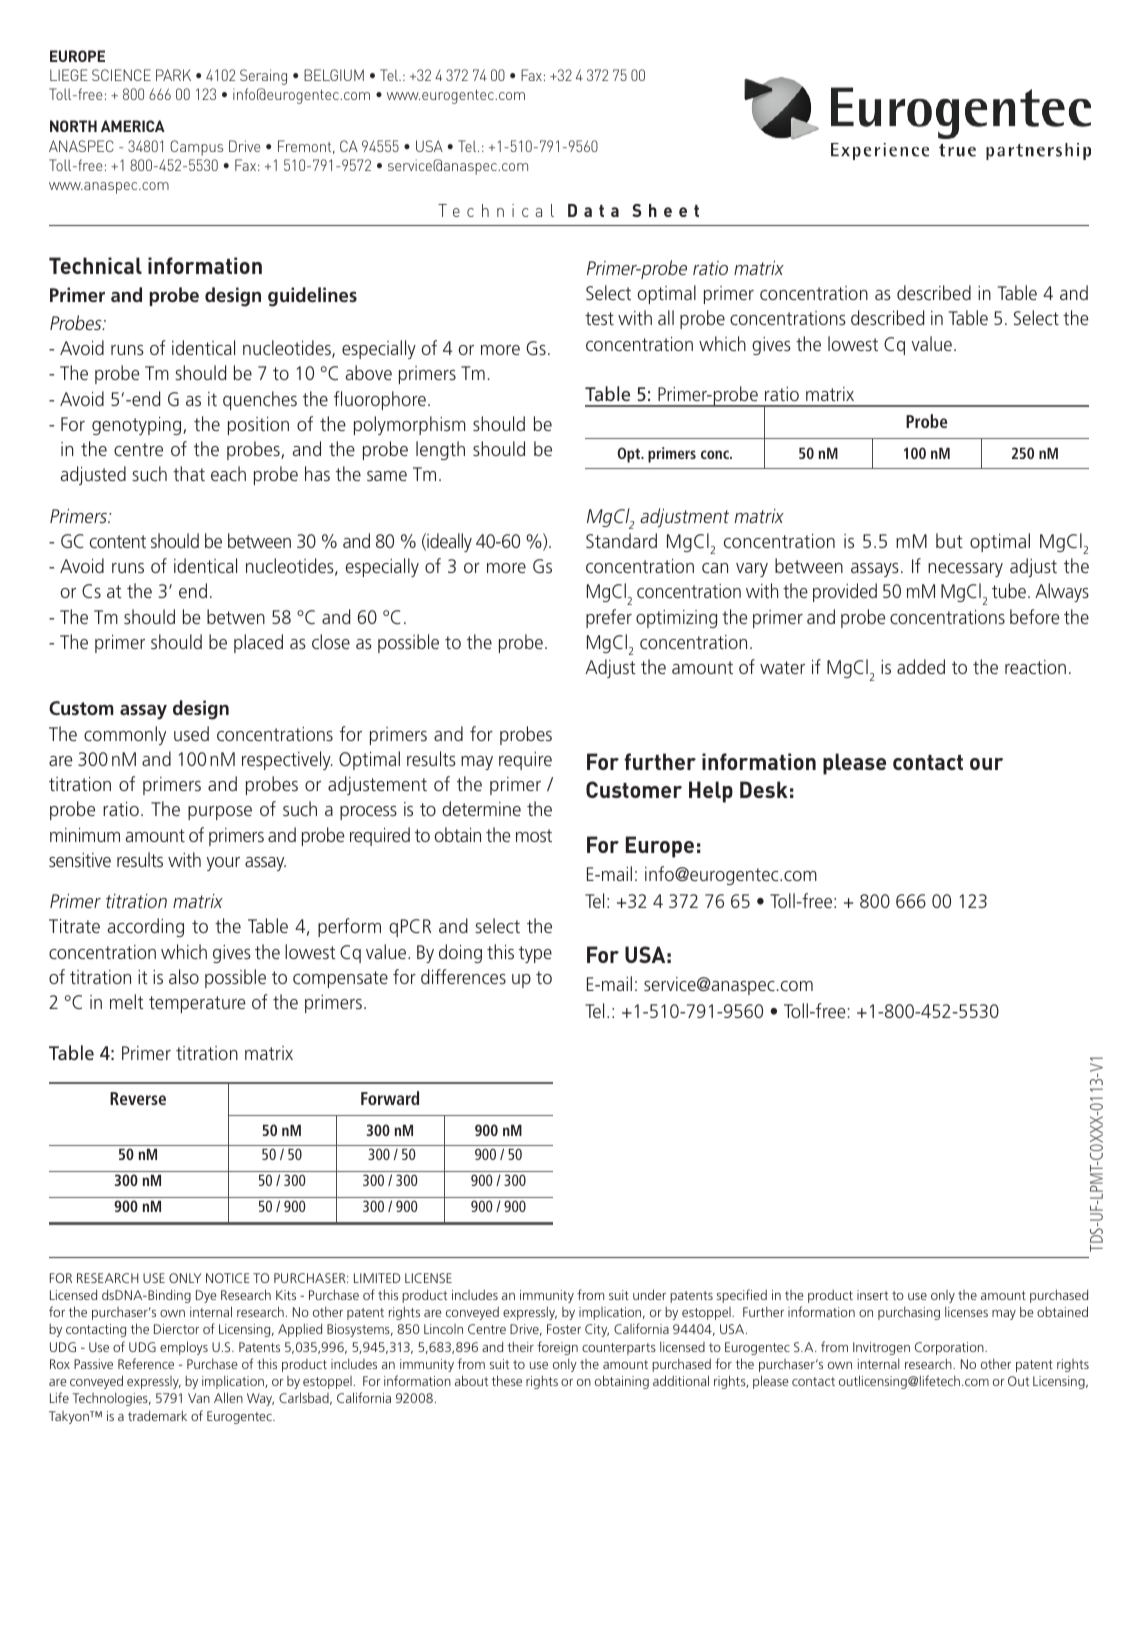 The image size is (1138, 1626). Describe the element at coordinates (146, 1363) in the document. I see `Reference` at that location.
